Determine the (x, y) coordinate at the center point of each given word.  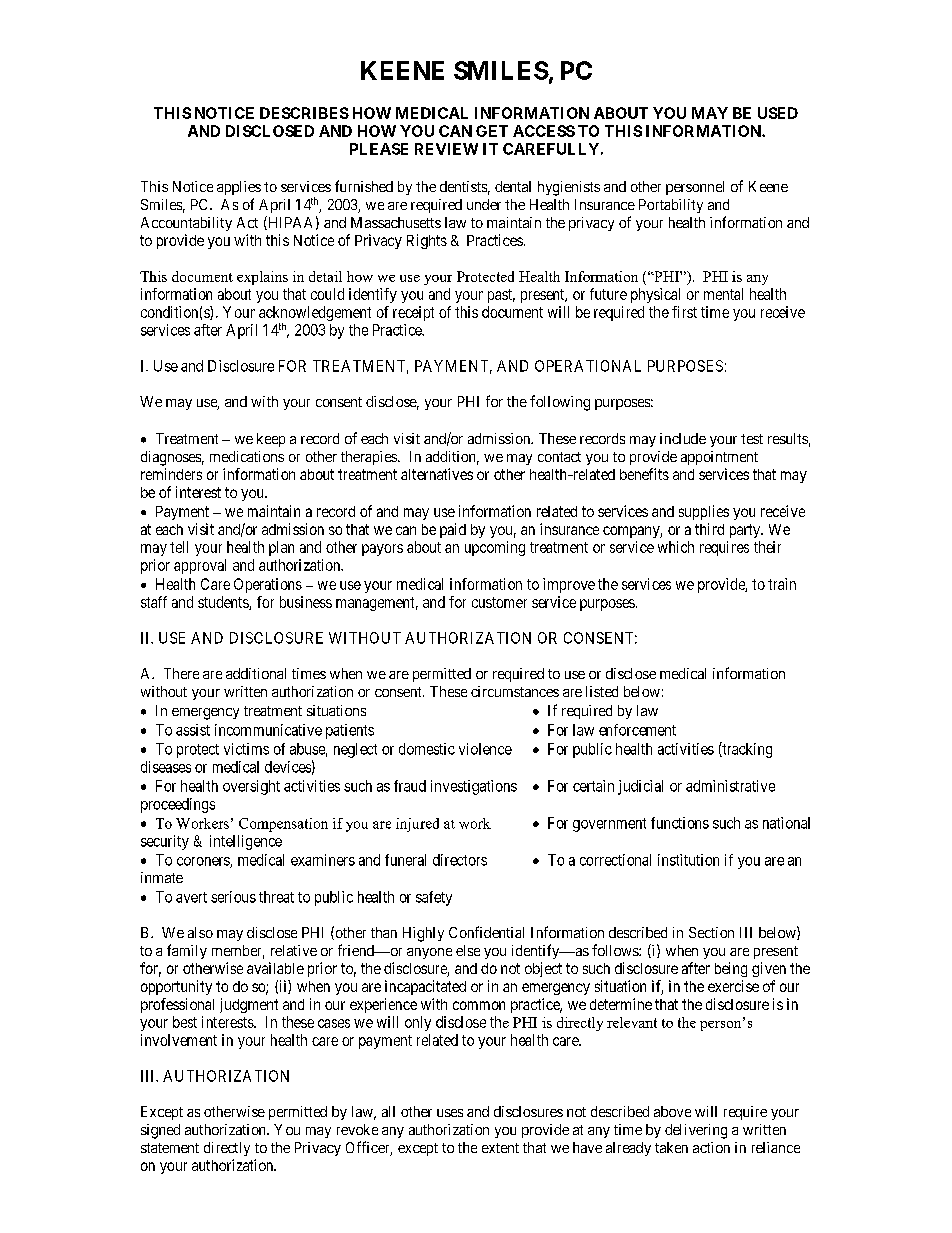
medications (247, 456)
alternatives (437, 474)
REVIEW (446, 149)
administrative (730, 786)
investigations (474, 787)
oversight (251, 787)
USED (778, 113)
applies (239, 188)
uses (450, 1113)
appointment (719, 458)
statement (170, 1148)
